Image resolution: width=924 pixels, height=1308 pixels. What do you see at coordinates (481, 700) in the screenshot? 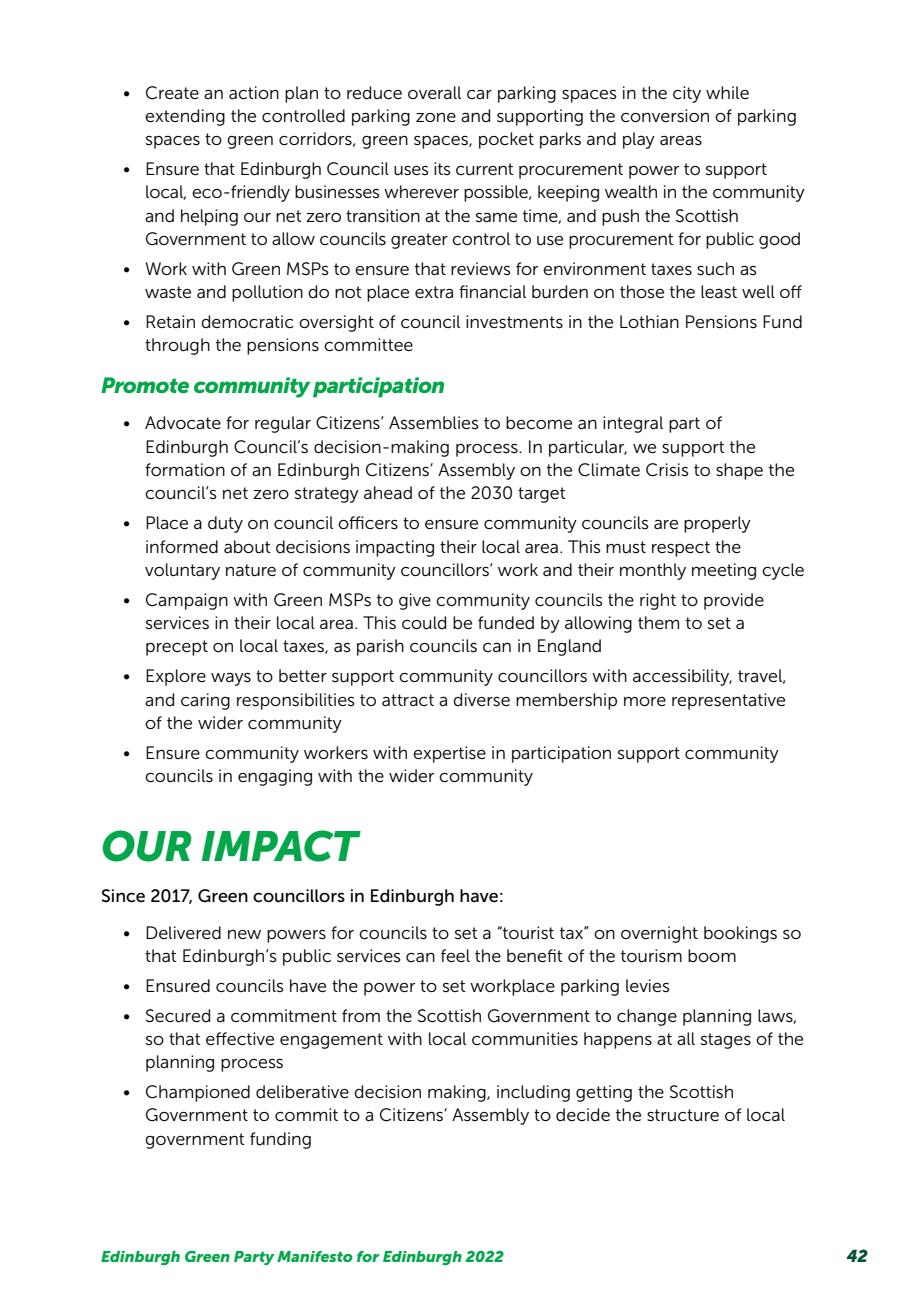
I see `diverse` at bounding box center [481, 700].
